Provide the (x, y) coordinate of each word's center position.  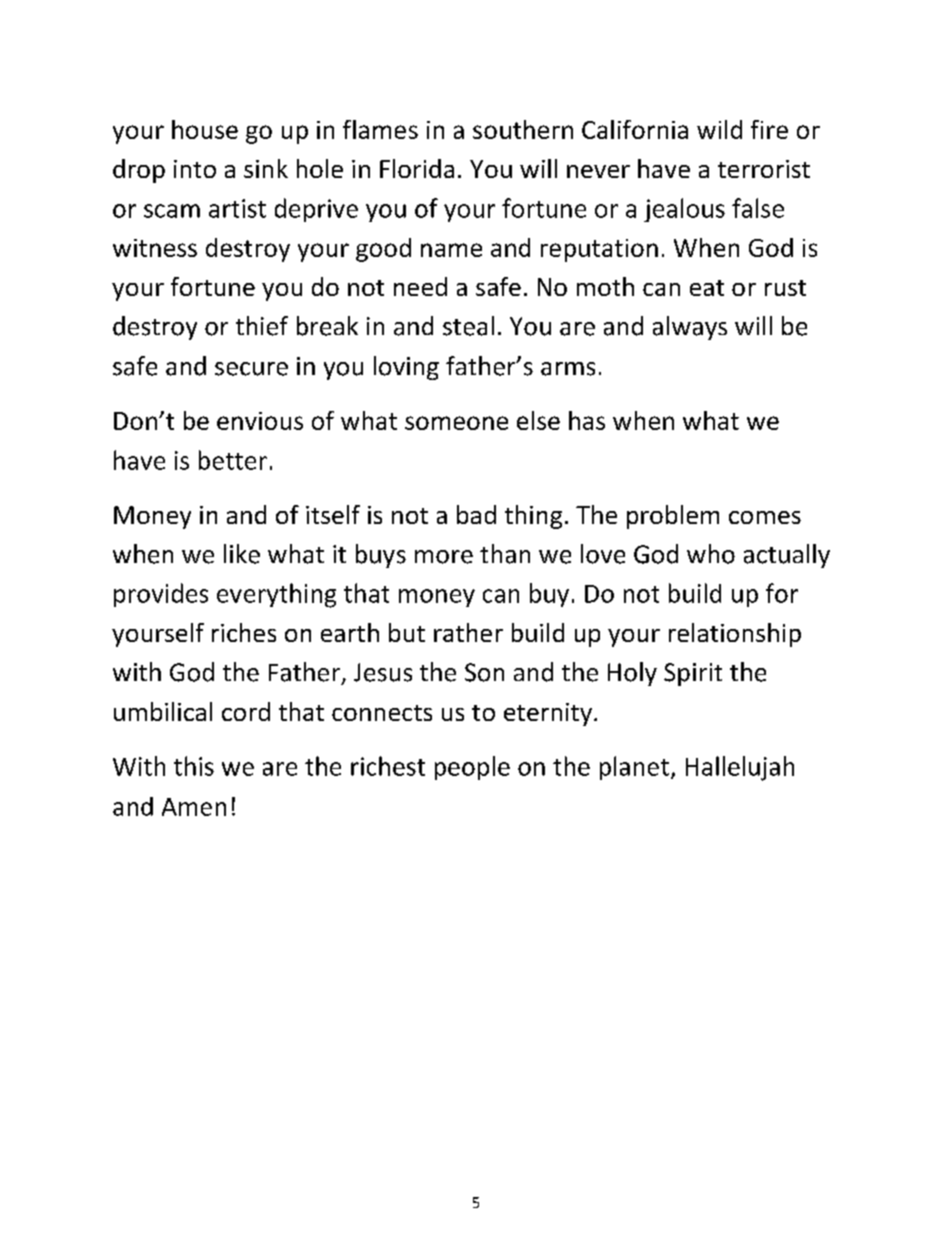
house (205, 129)
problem (673, 517)
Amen (194, 807)
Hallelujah (740, 768)
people (472, 768)
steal (468, 326)
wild (719, 129)
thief (262, 326)
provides (161, 595)
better (233, 460)
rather (468, 632)
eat (707, 288)
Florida (417, 168)
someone (456, 423)
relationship (735, 635)
